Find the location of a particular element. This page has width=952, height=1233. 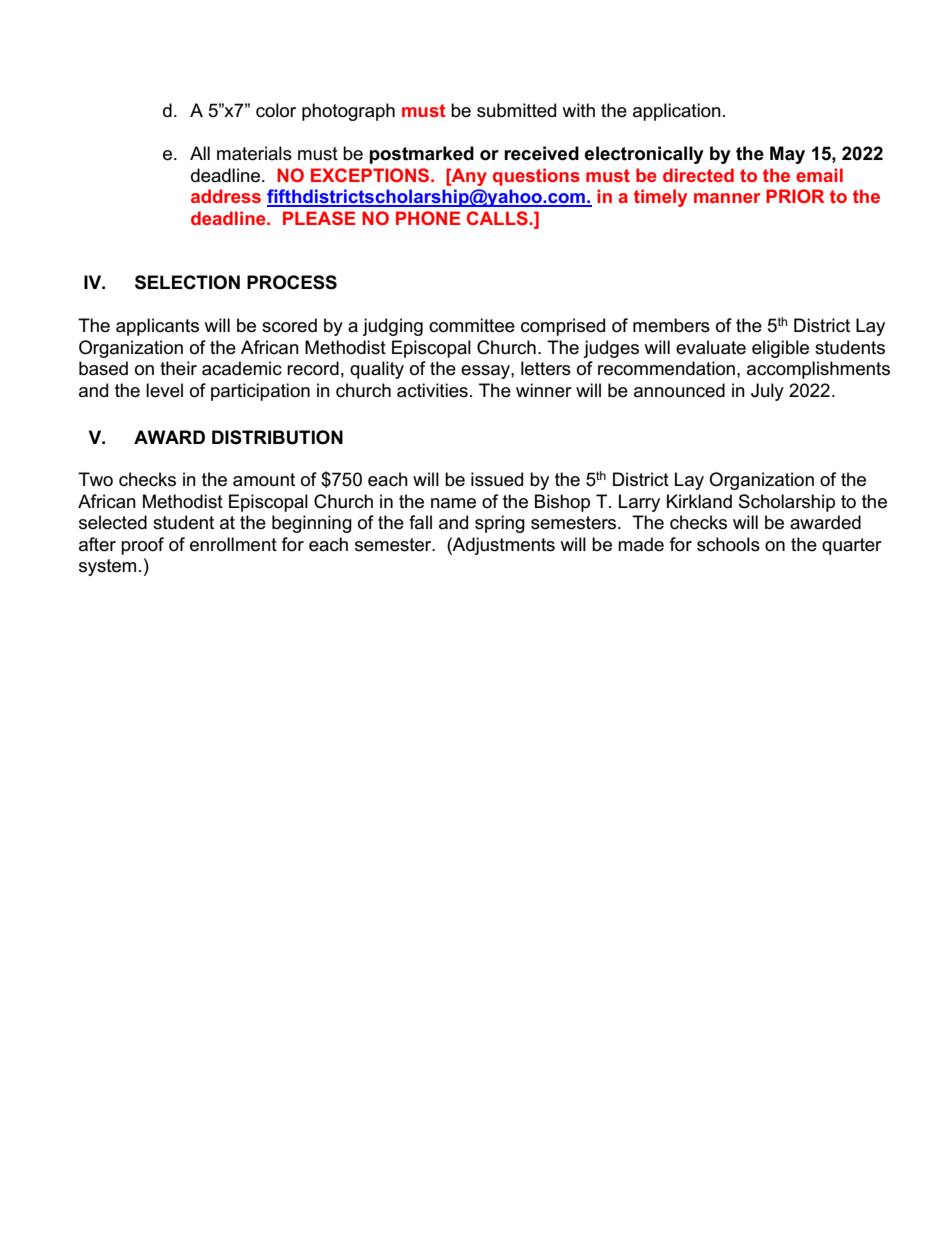

manner is located at coordinates (727, 198).
